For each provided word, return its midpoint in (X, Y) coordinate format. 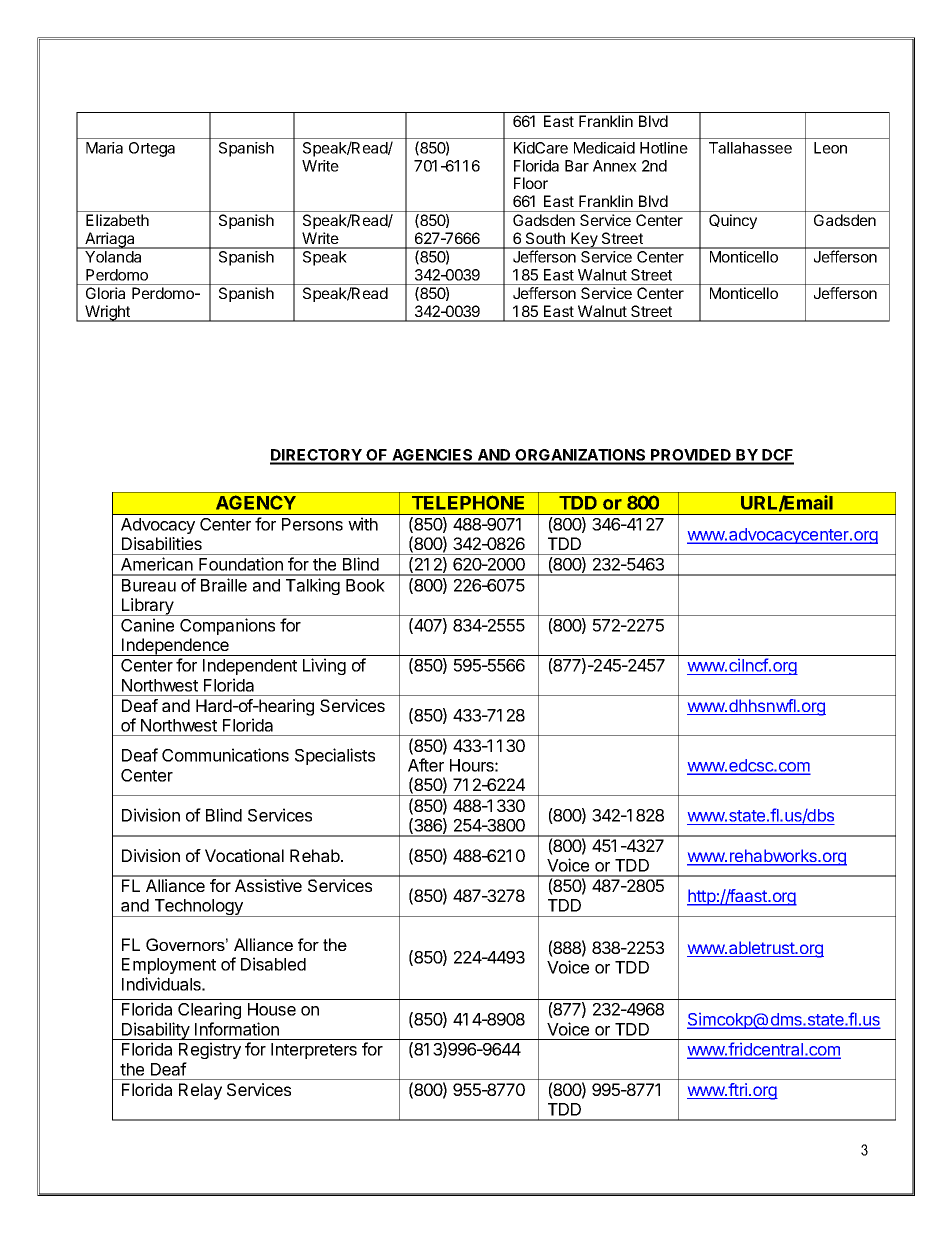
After (426, 765)
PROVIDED (691, 456)
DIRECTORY (317, 456)
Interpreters (314, 1051)
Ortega (152, 149)
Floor (531, 183)
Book (365, 585)
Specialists (335, 756)
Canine (147, 625)
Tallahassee (750, 148)
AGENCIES (432, 456)
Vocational (244, 855)
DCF (777, 456)
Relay (200, 1091)
